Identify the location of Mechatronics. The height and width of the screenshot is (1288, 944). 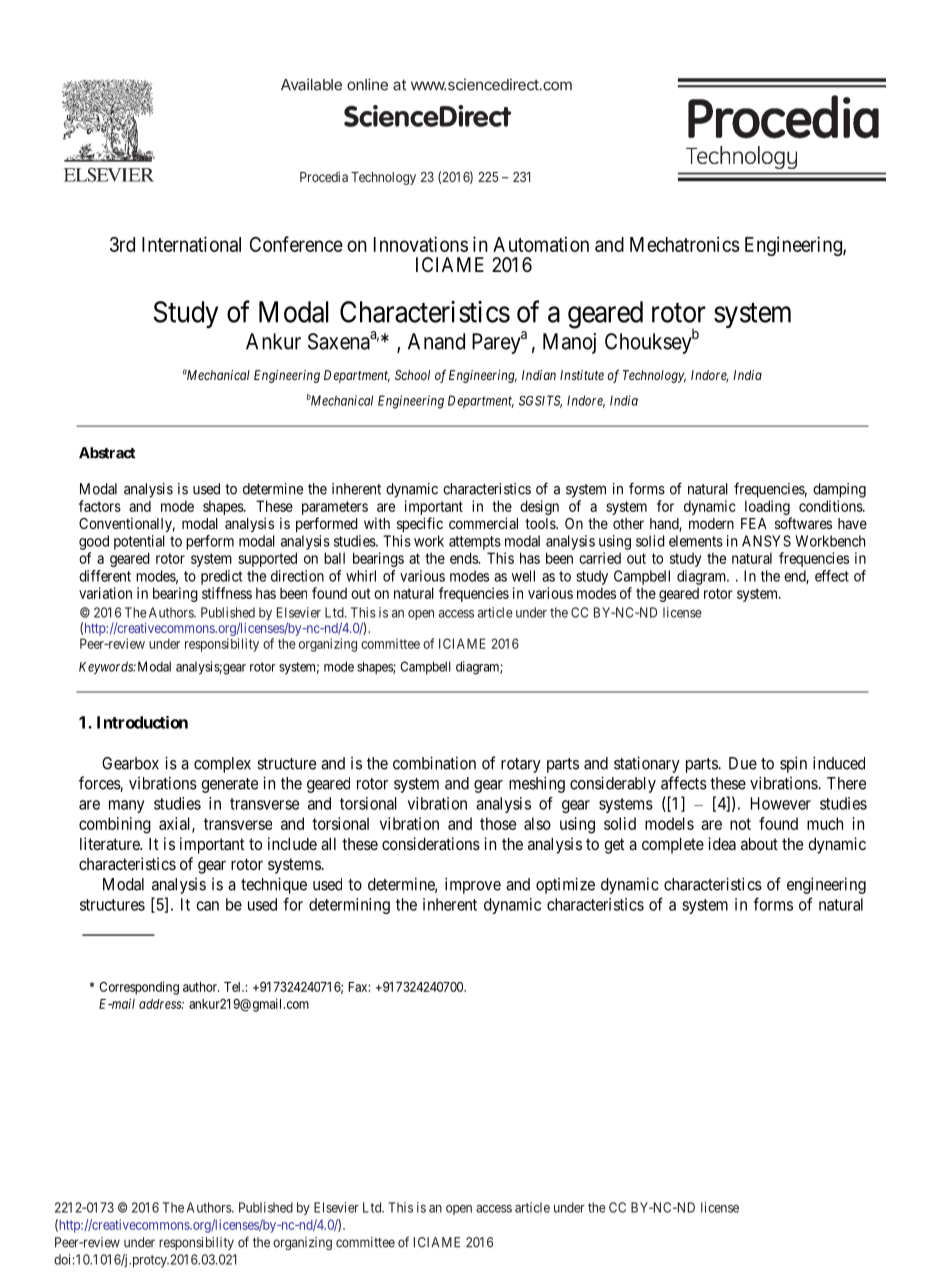
(685, 244).
